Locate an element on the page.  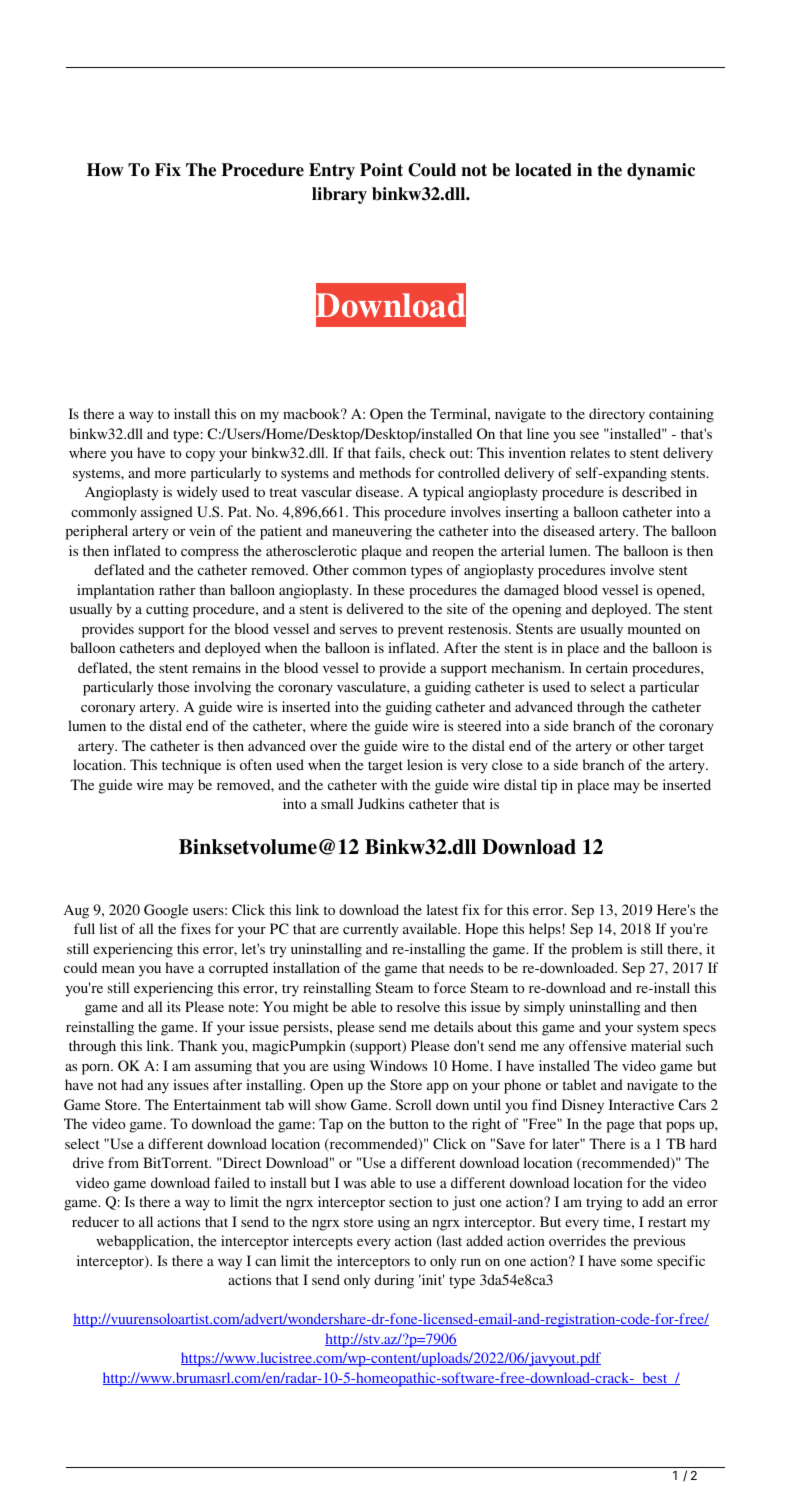
reducer is located at coordinates (95, 1221).
